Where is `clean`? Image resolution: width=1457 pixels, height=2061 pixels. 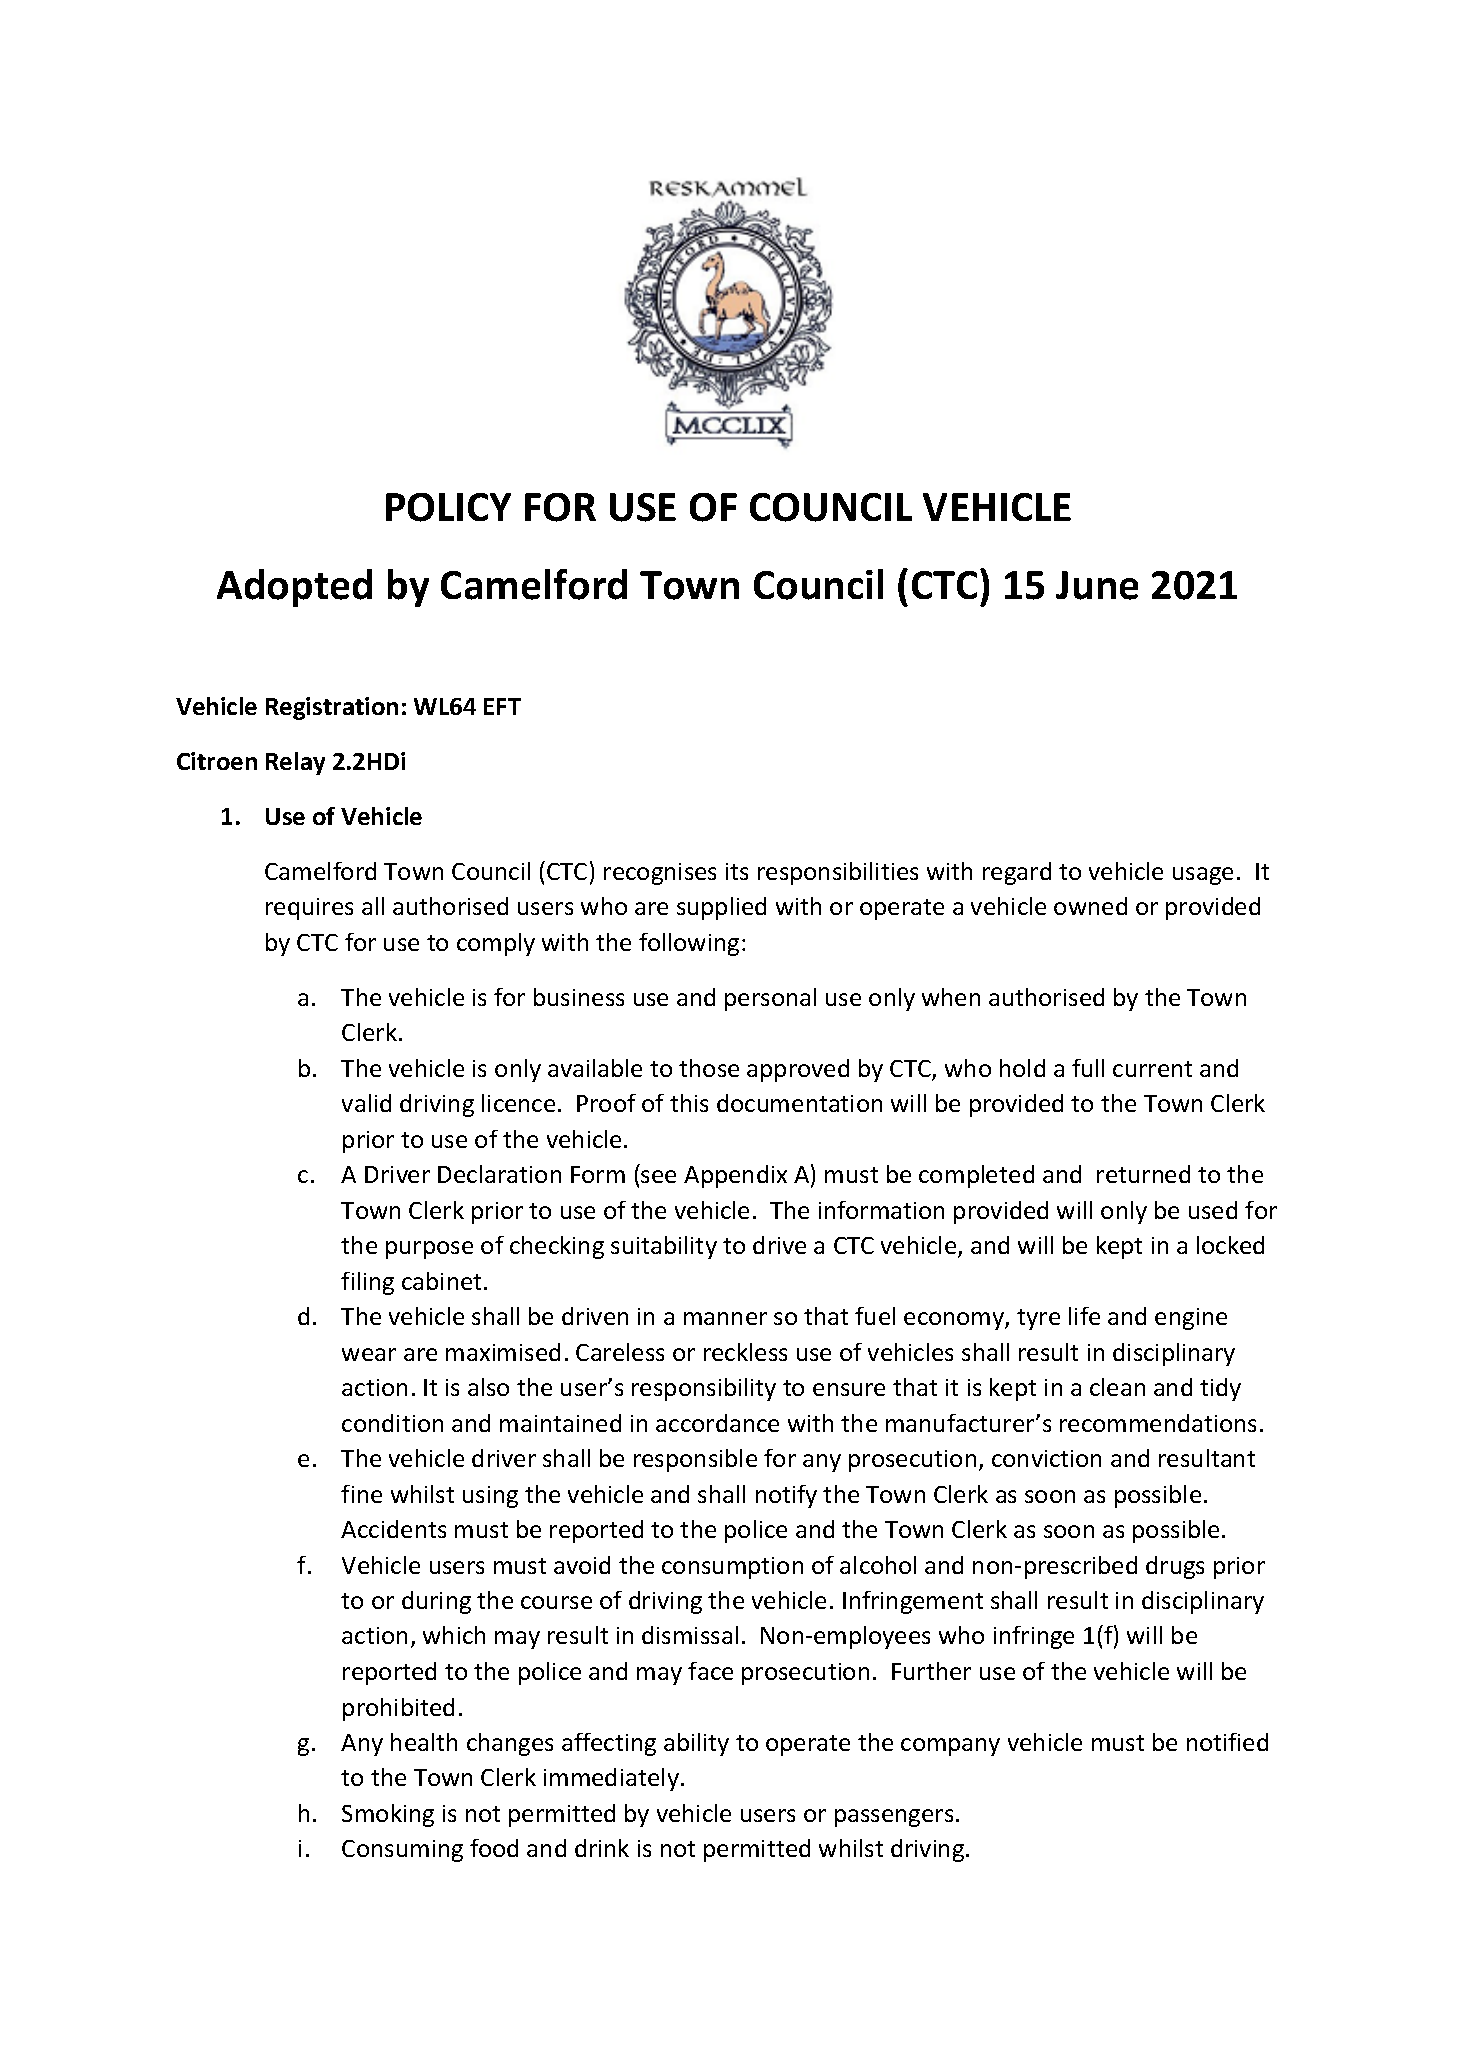 clean is located at coordinates (1117, 1387).
